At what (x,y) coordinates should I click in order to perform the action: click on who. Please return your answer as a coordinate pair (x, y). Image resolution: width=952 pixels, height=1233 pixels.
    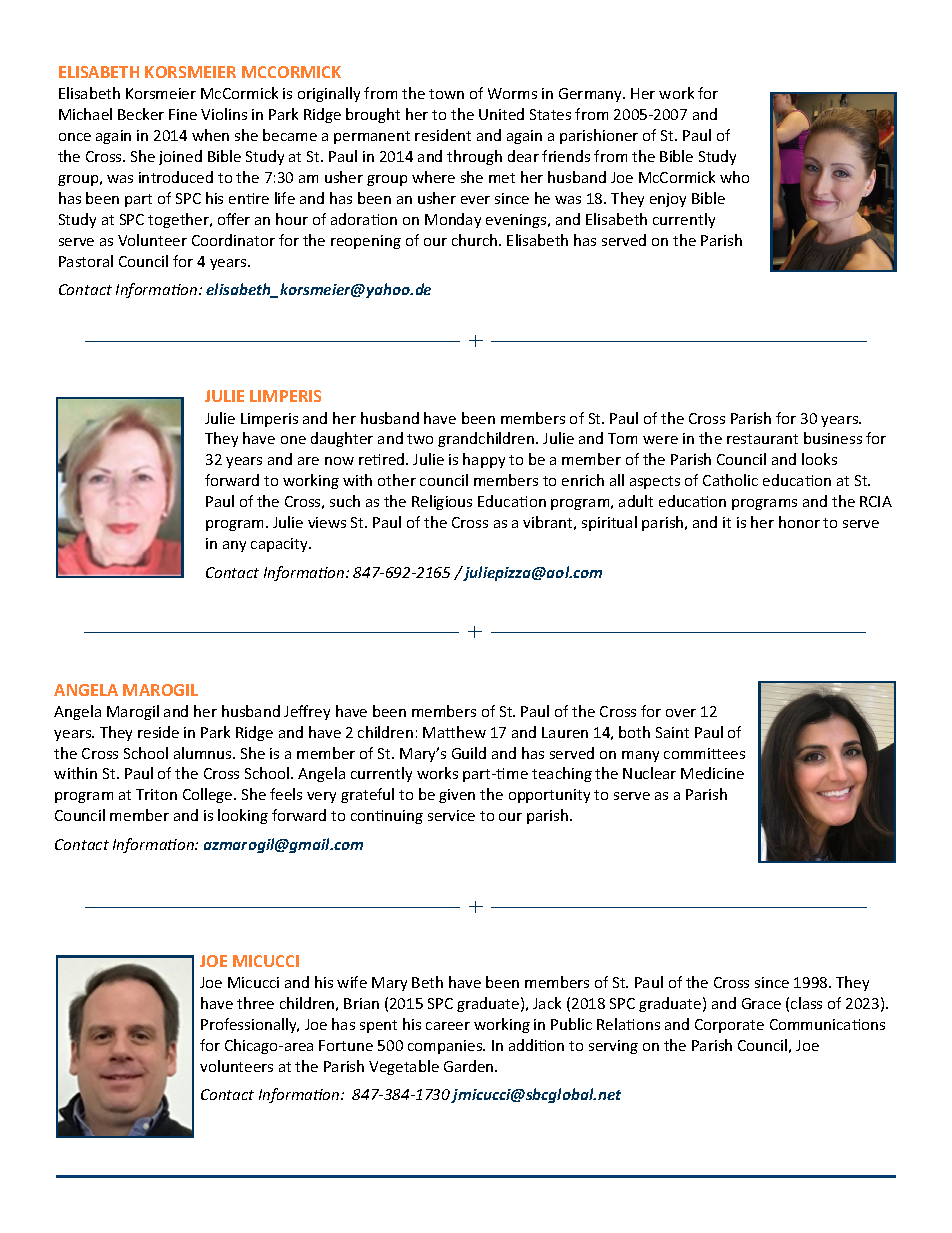
    Looking at the image, I should click on (734, 177).
